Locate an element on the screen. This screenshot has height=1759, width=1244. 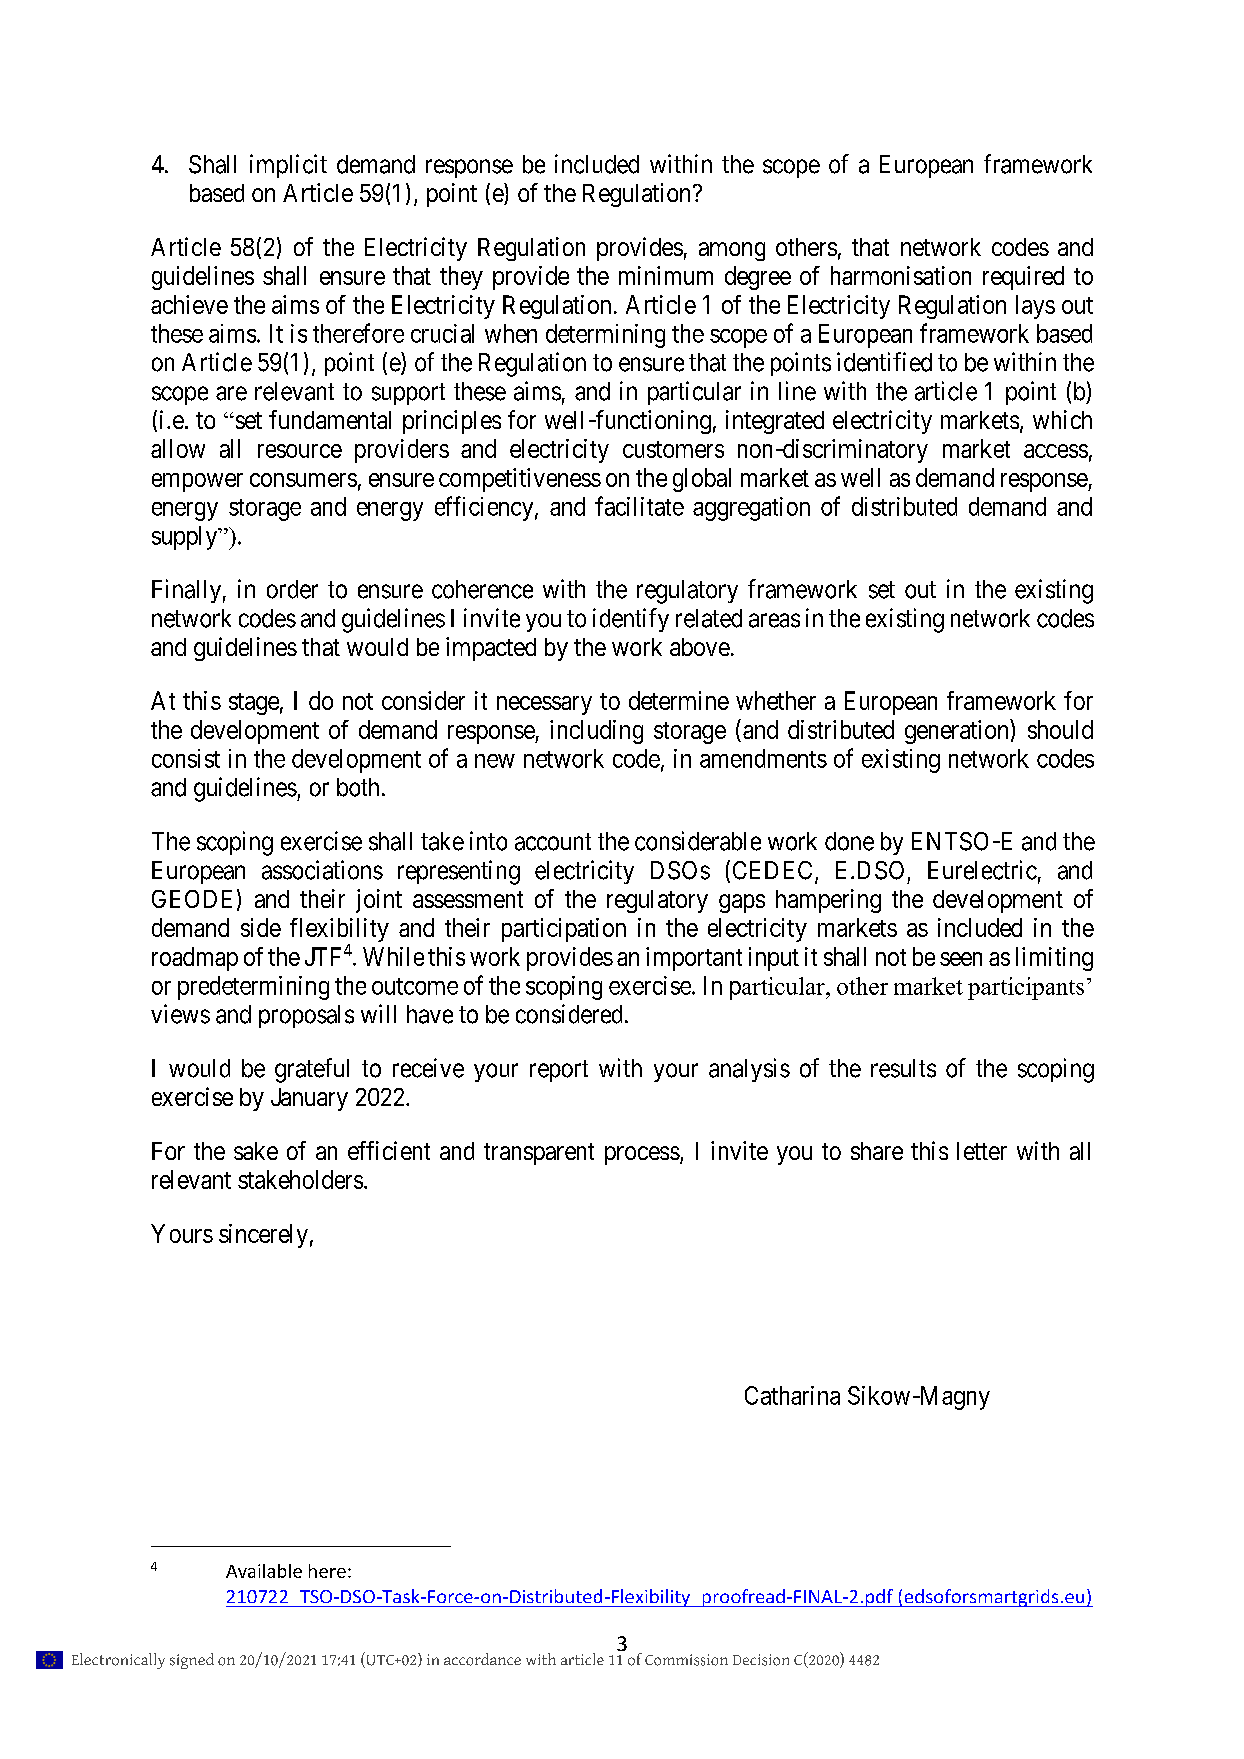
supply is located at coordinates (186, 538).
